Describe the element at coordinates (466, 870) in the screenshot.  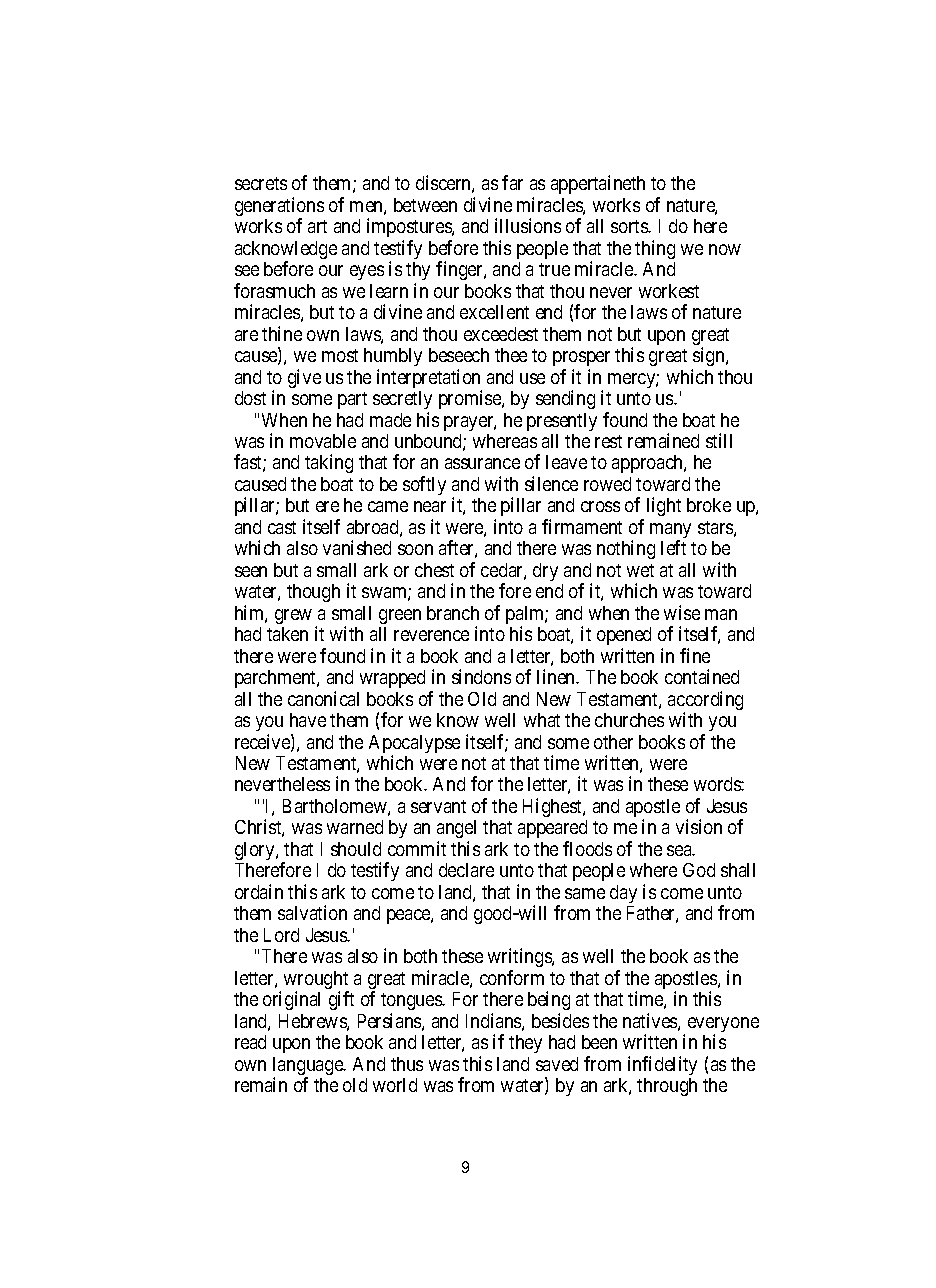
I see `declare` at that location.
